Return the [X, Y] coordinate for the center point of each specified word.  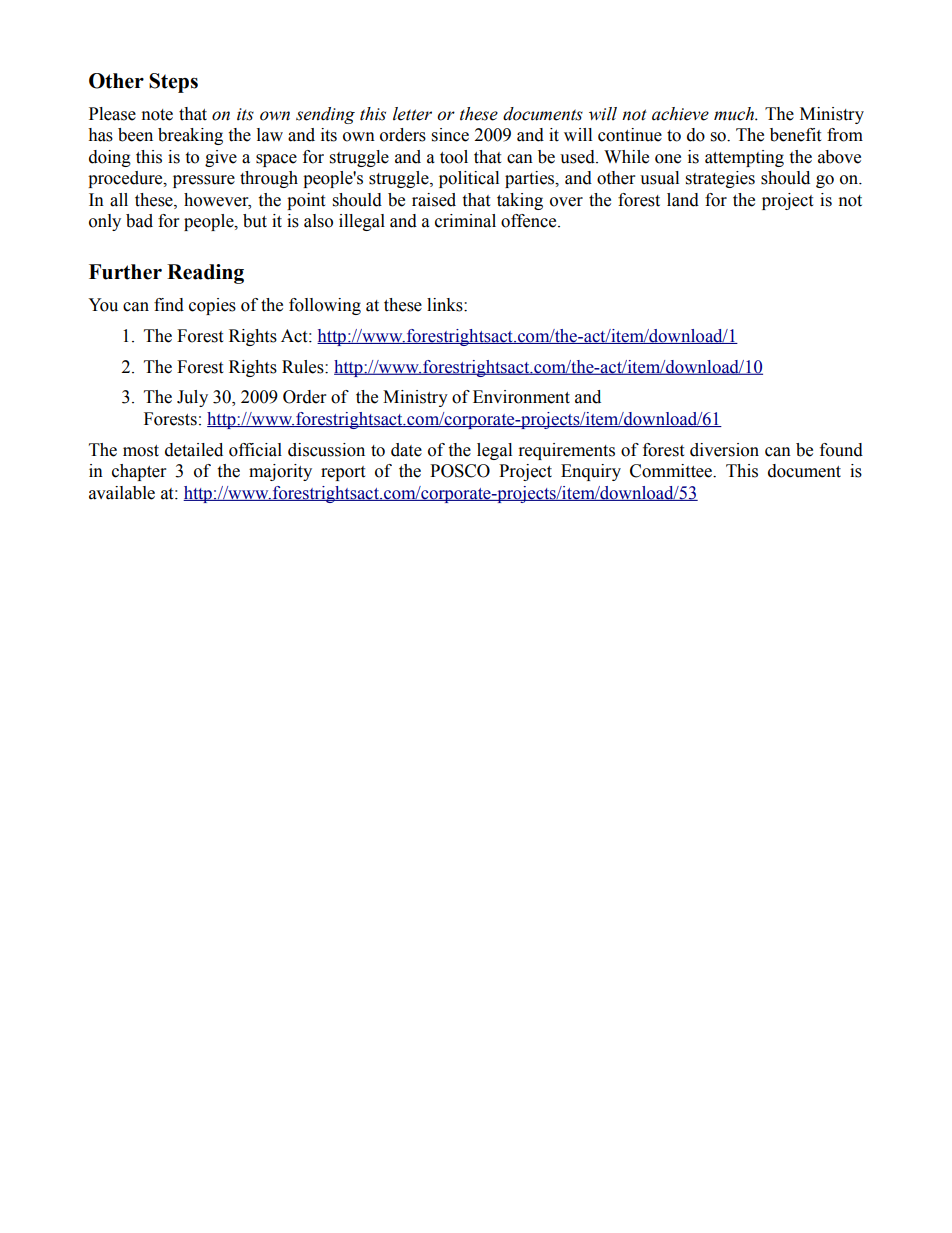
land [683, 200]
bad [139, 221]
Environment [521, 397]
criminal [465, 221]
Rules [304, 367]
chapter [139, 472]
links [446, 305]
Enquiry [591, 472]
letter [412, 114]
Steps [173, 83]
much [735, 114]
